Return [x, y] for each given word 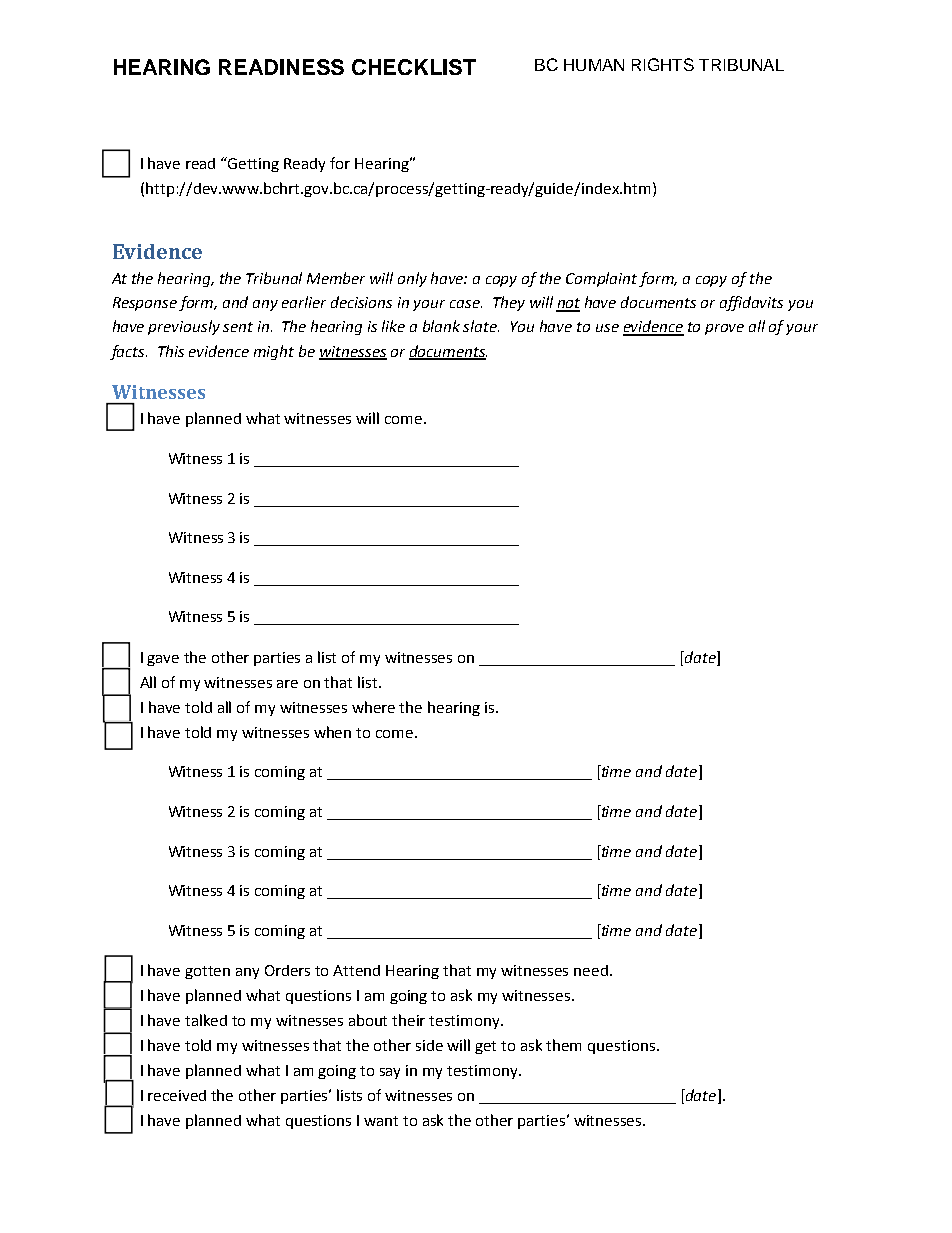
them [563, 1045]
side [429, 1045]
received [177, 1095]
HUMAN [594, 65]
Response [145, 304]
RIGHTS [663, 64]
